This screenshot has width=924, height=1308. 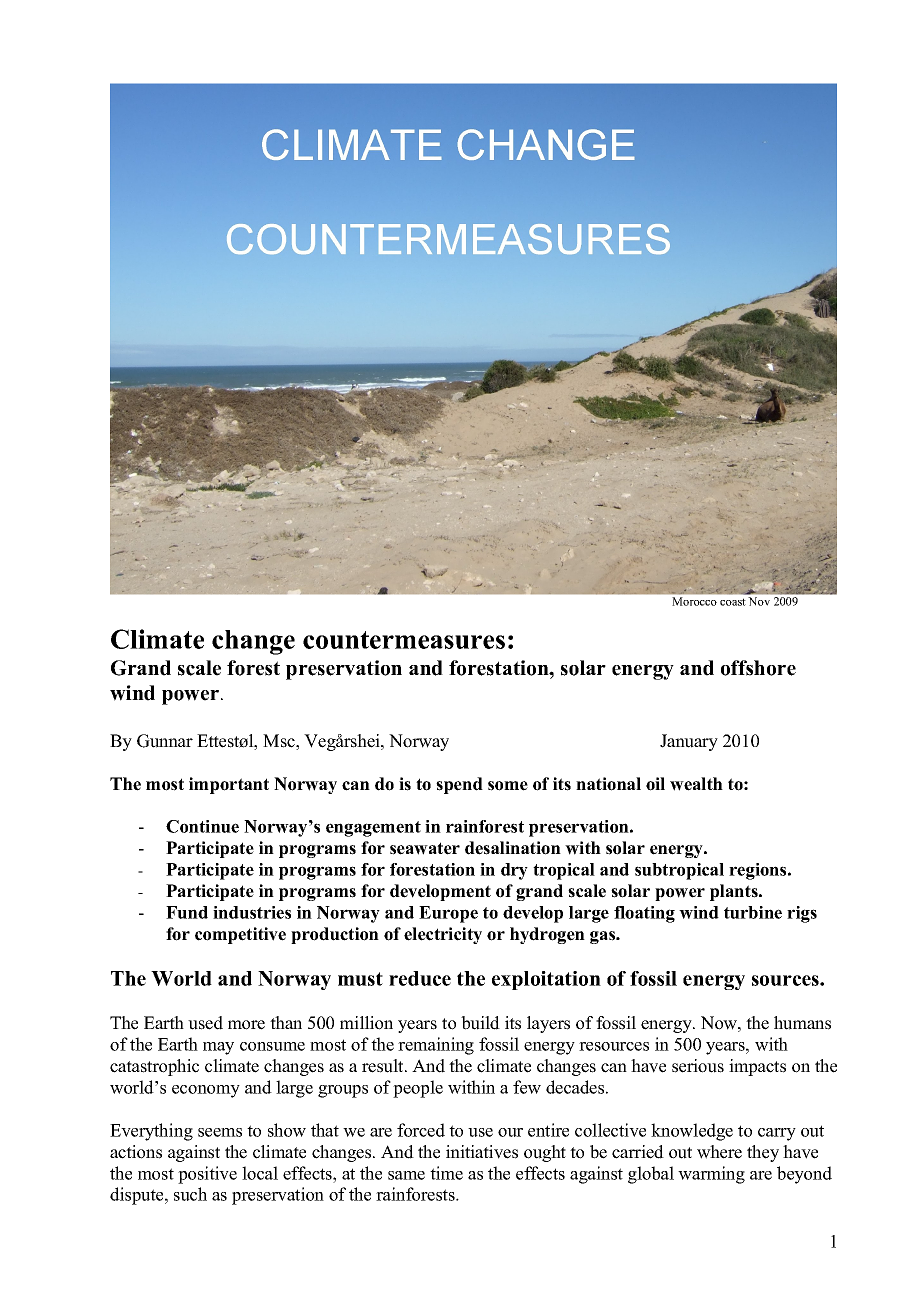 I want to click on positive, so click(x=207, y=1175).
